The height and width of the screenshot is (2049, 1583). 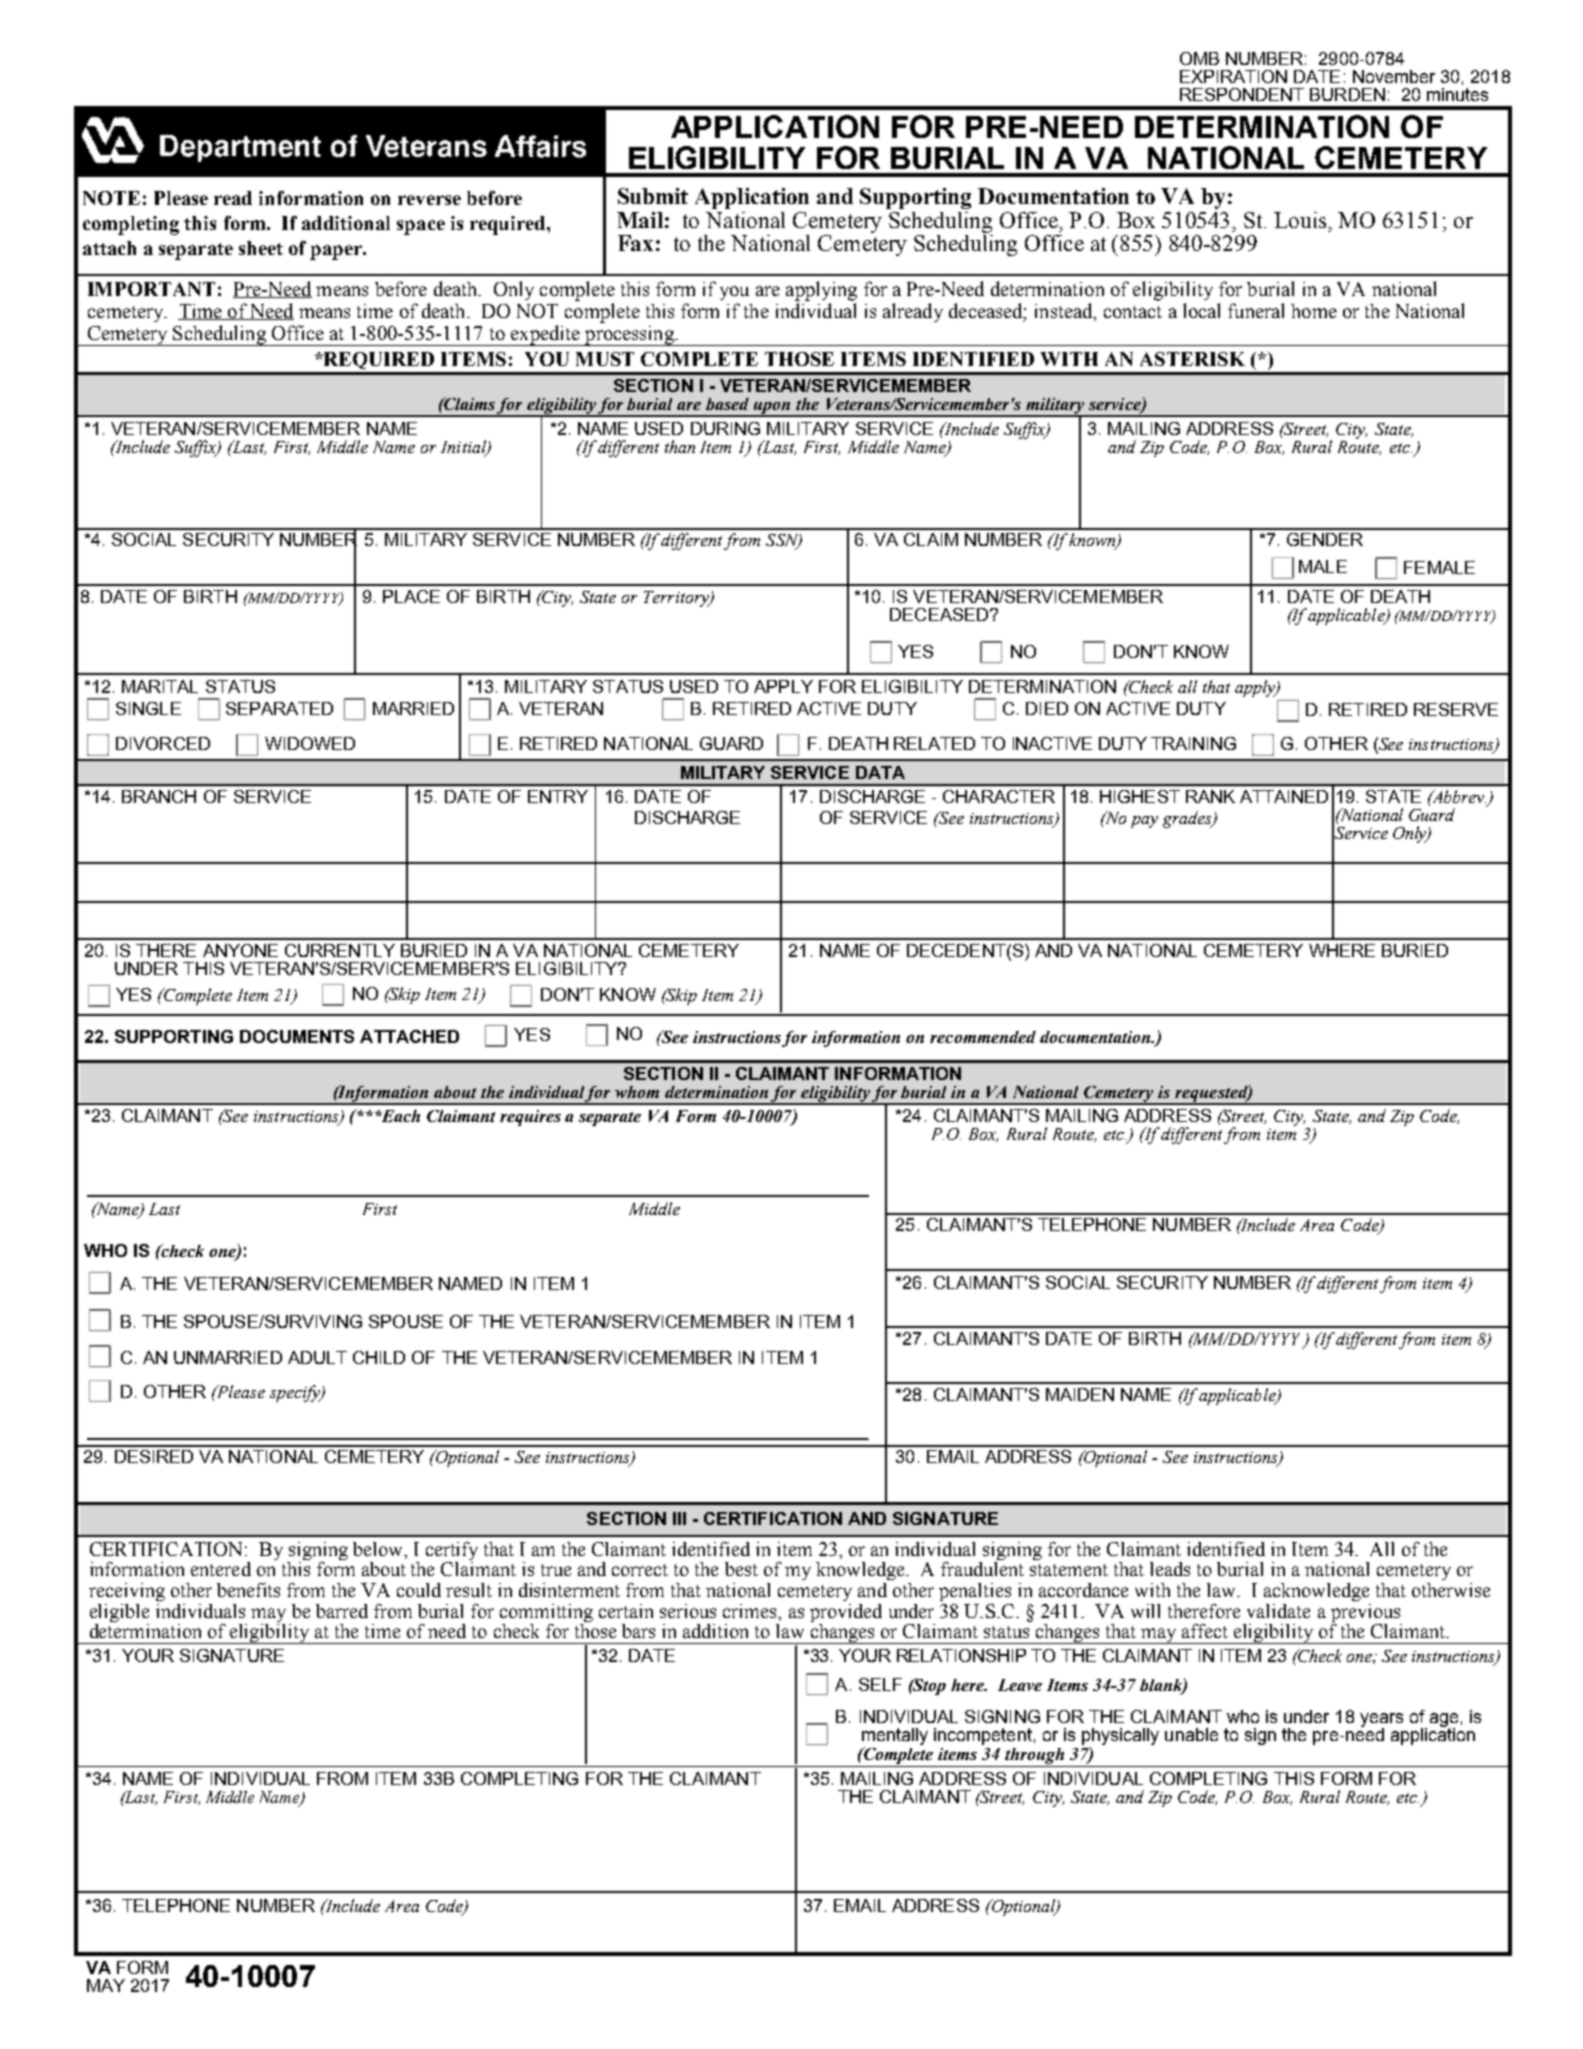 What do you see at coordinates (653, 196) in the screenshot?
I see `Submit` at bounding box center [653, 196].
